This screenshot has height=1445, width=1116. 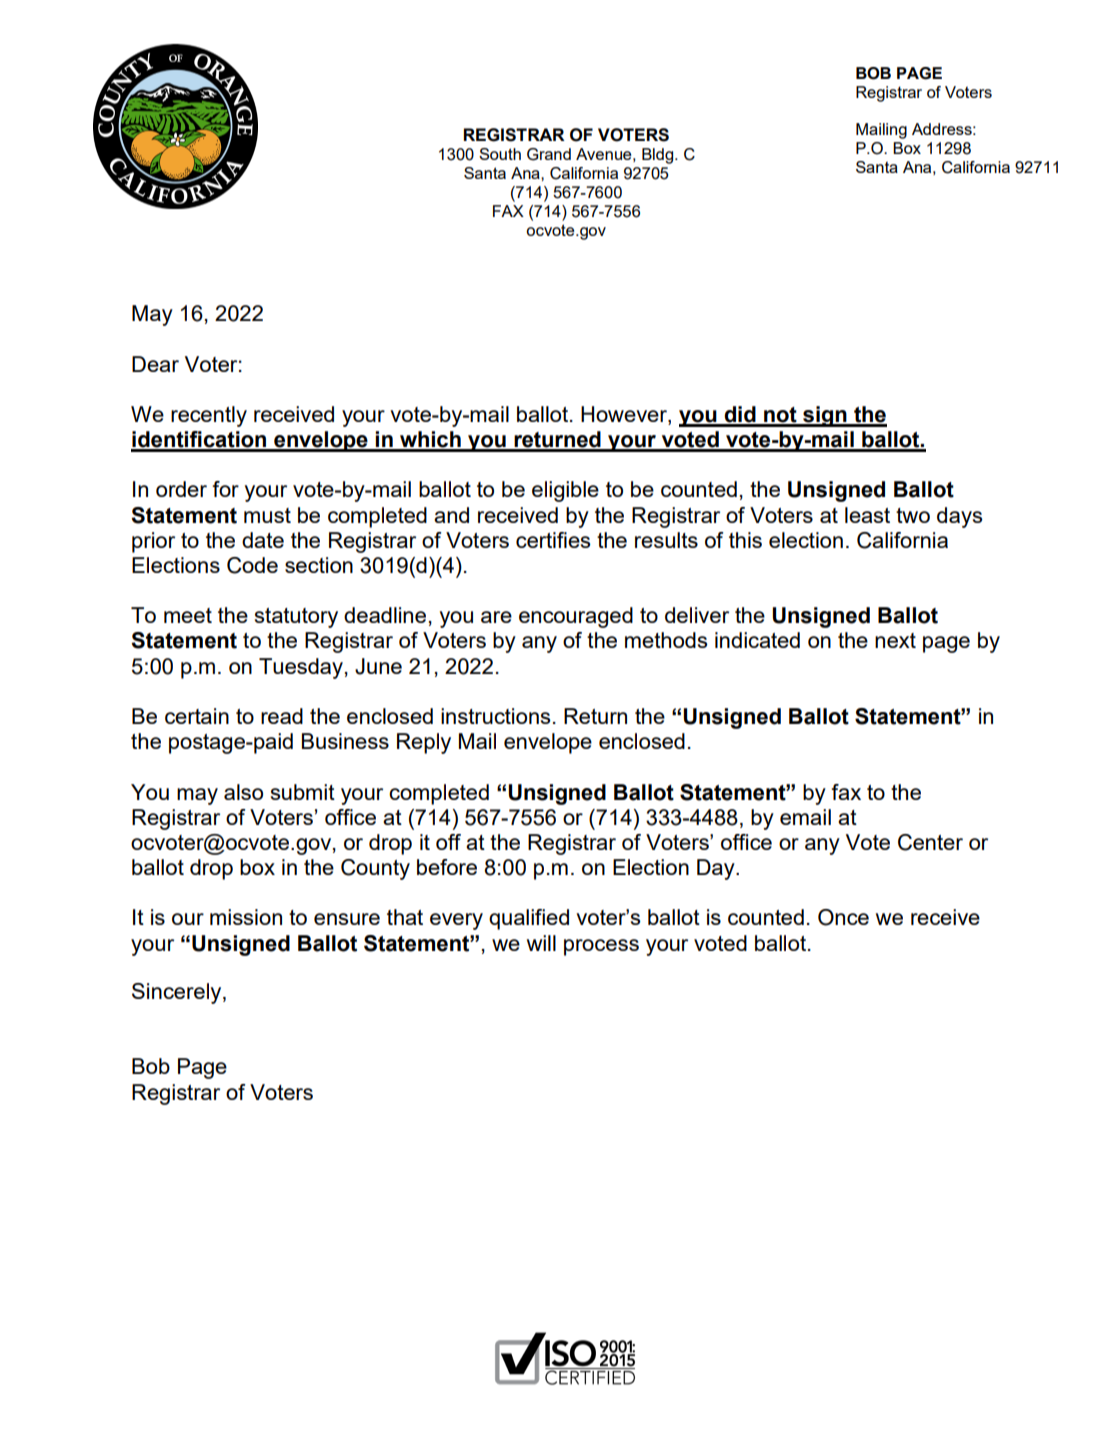 What do you see at coordinates (549, 154) in the screenshot?
I see `Grand` at bounding box center [549, 154].
